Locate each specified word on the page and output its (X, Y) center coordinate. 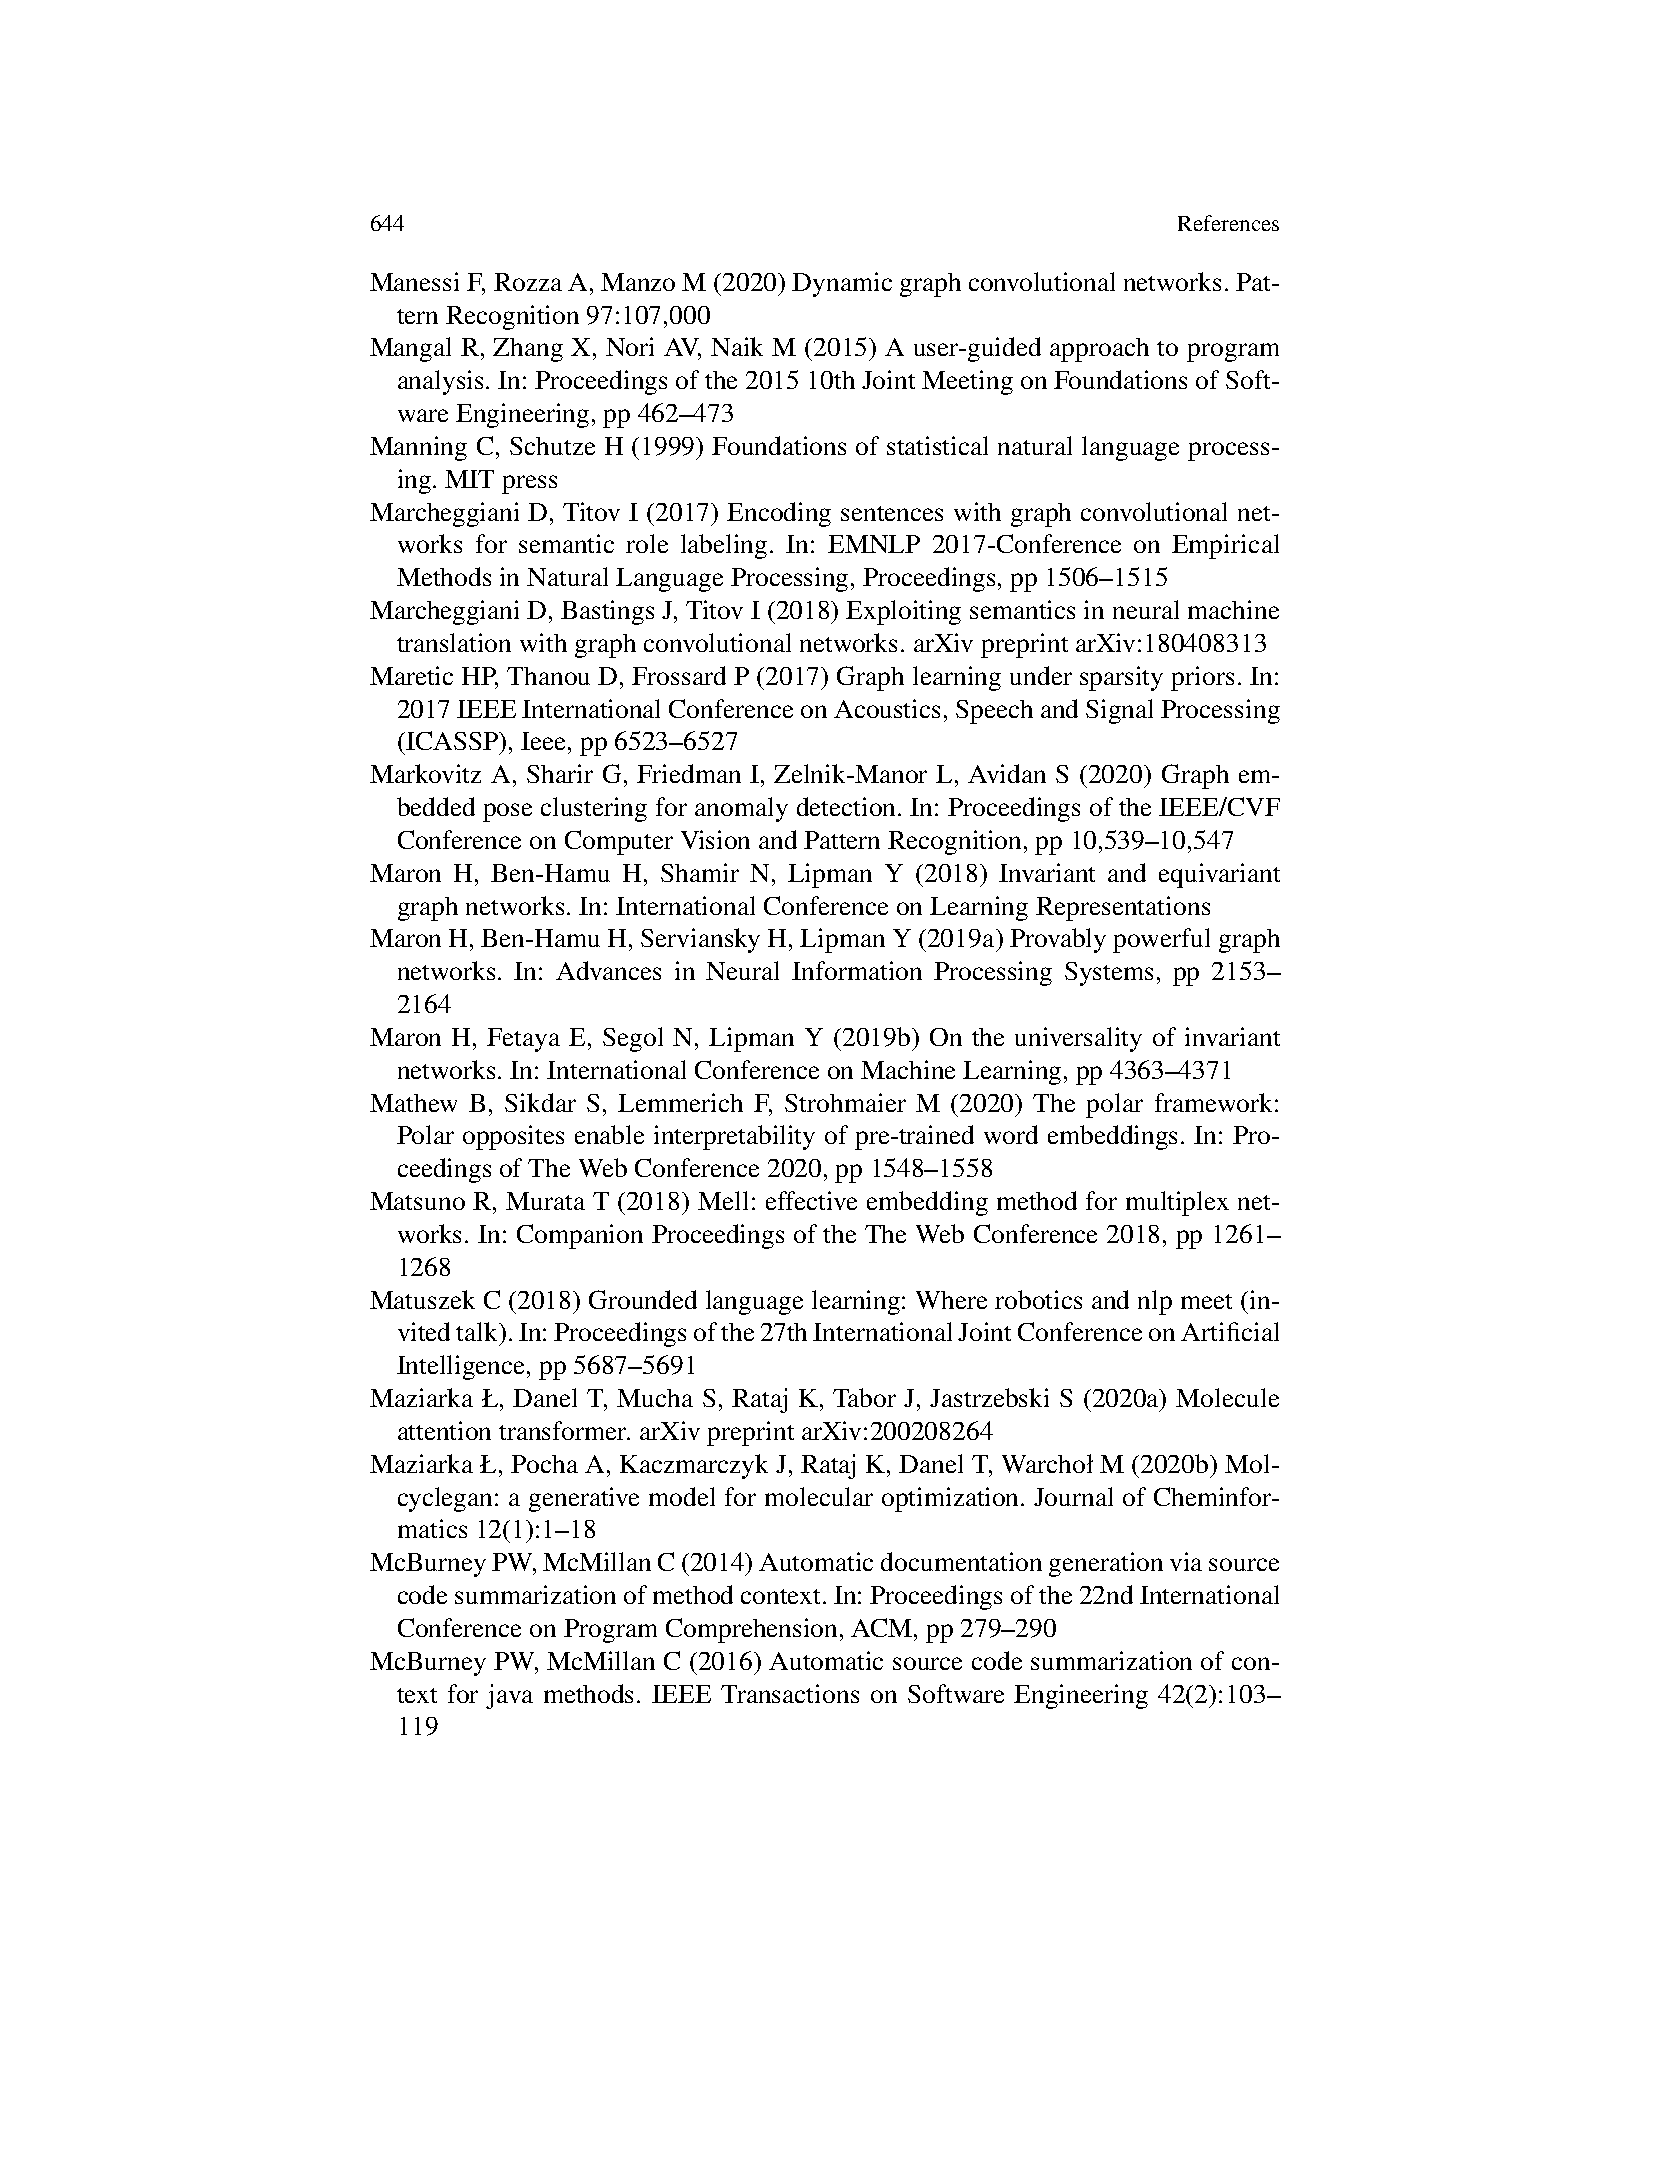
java (509, 1696)
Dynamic (842, 284)
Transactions (790, 1693)
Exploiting (903, 612)
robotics (1038, 1299)
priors (1202, 678)
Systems (1109, 974)
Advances (608, 970)
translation (454, 642)
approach (1099, 350)
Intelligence (462, 1367)
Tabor (864, 1397)
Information (857, 970)
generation (1106, 1564)
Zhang (528, 350)
